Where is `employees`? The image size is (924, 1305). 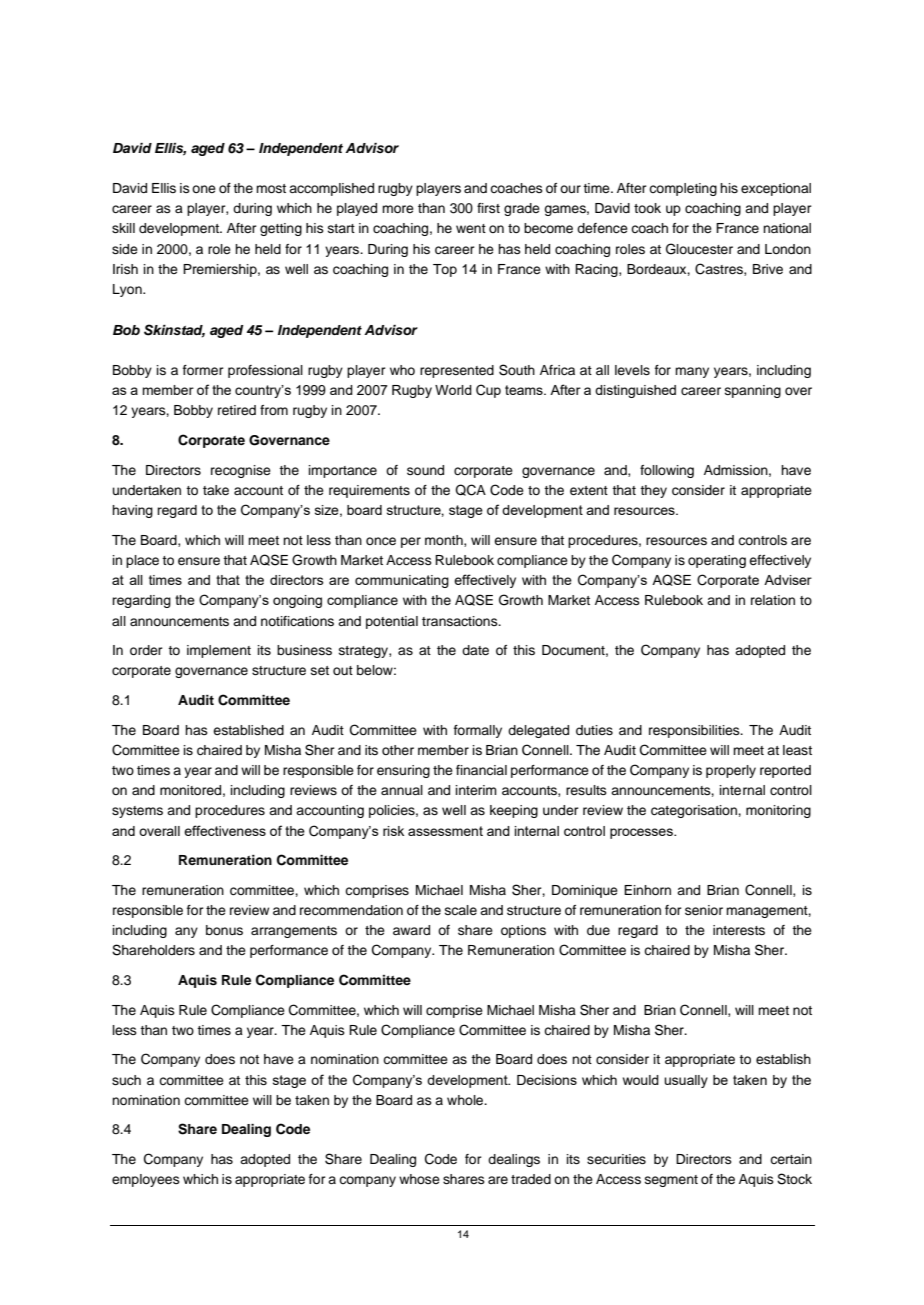 employees is located at coordinates (146, 1180).
